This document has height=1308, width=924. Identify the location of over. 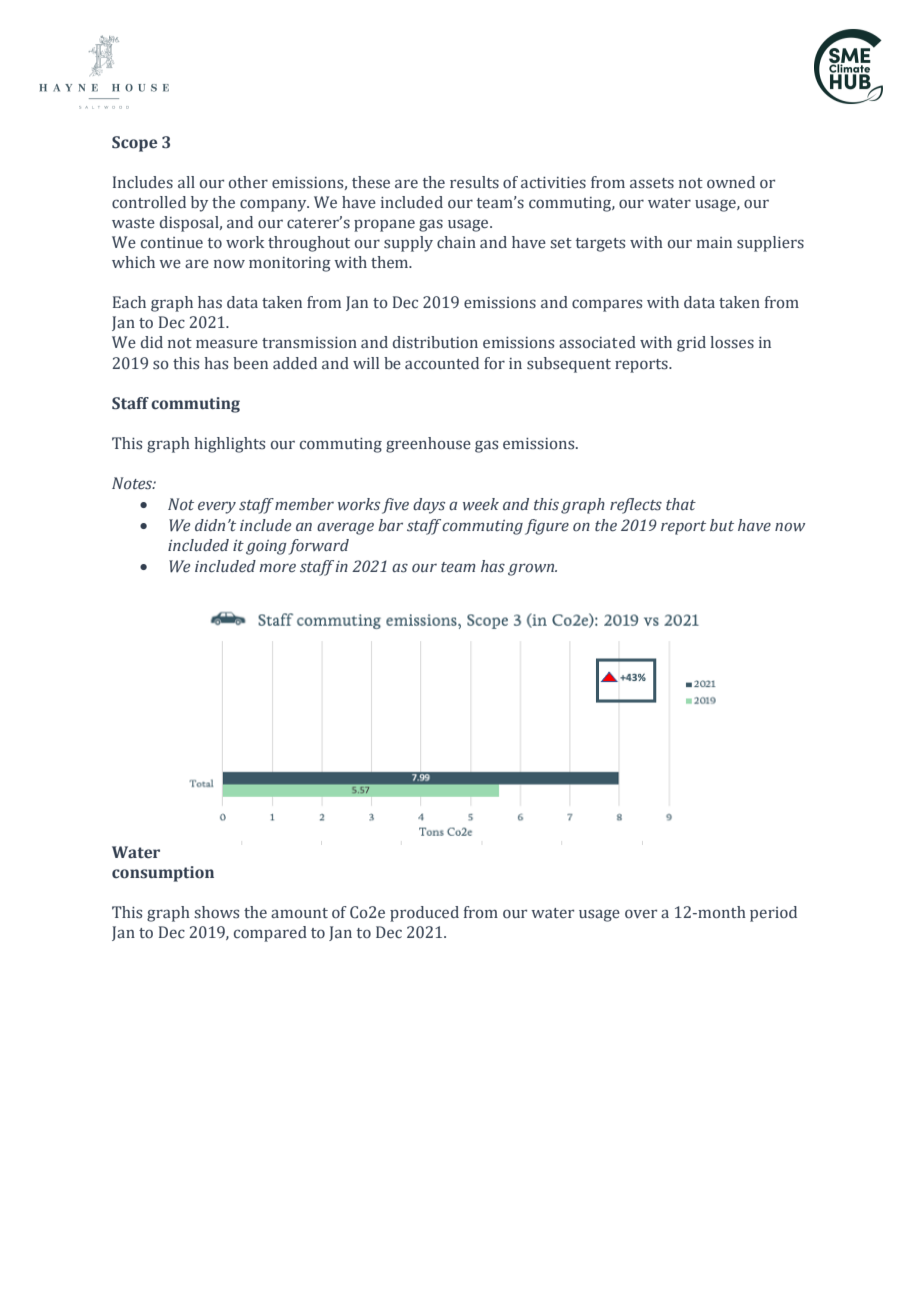
(641, 914).
